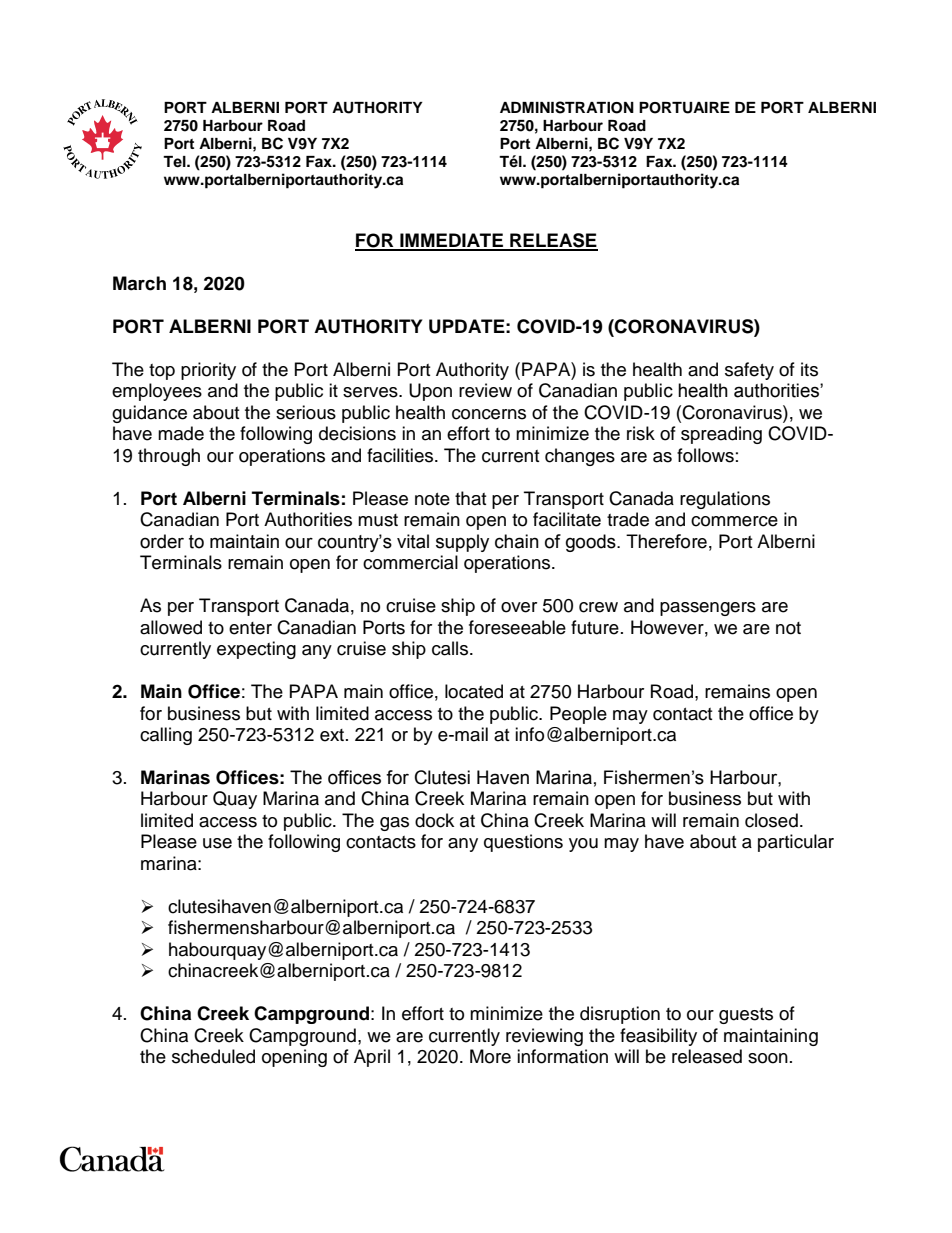 This screenshot has height=1233, width=952. I want to click on calling, so click(166, 736).
